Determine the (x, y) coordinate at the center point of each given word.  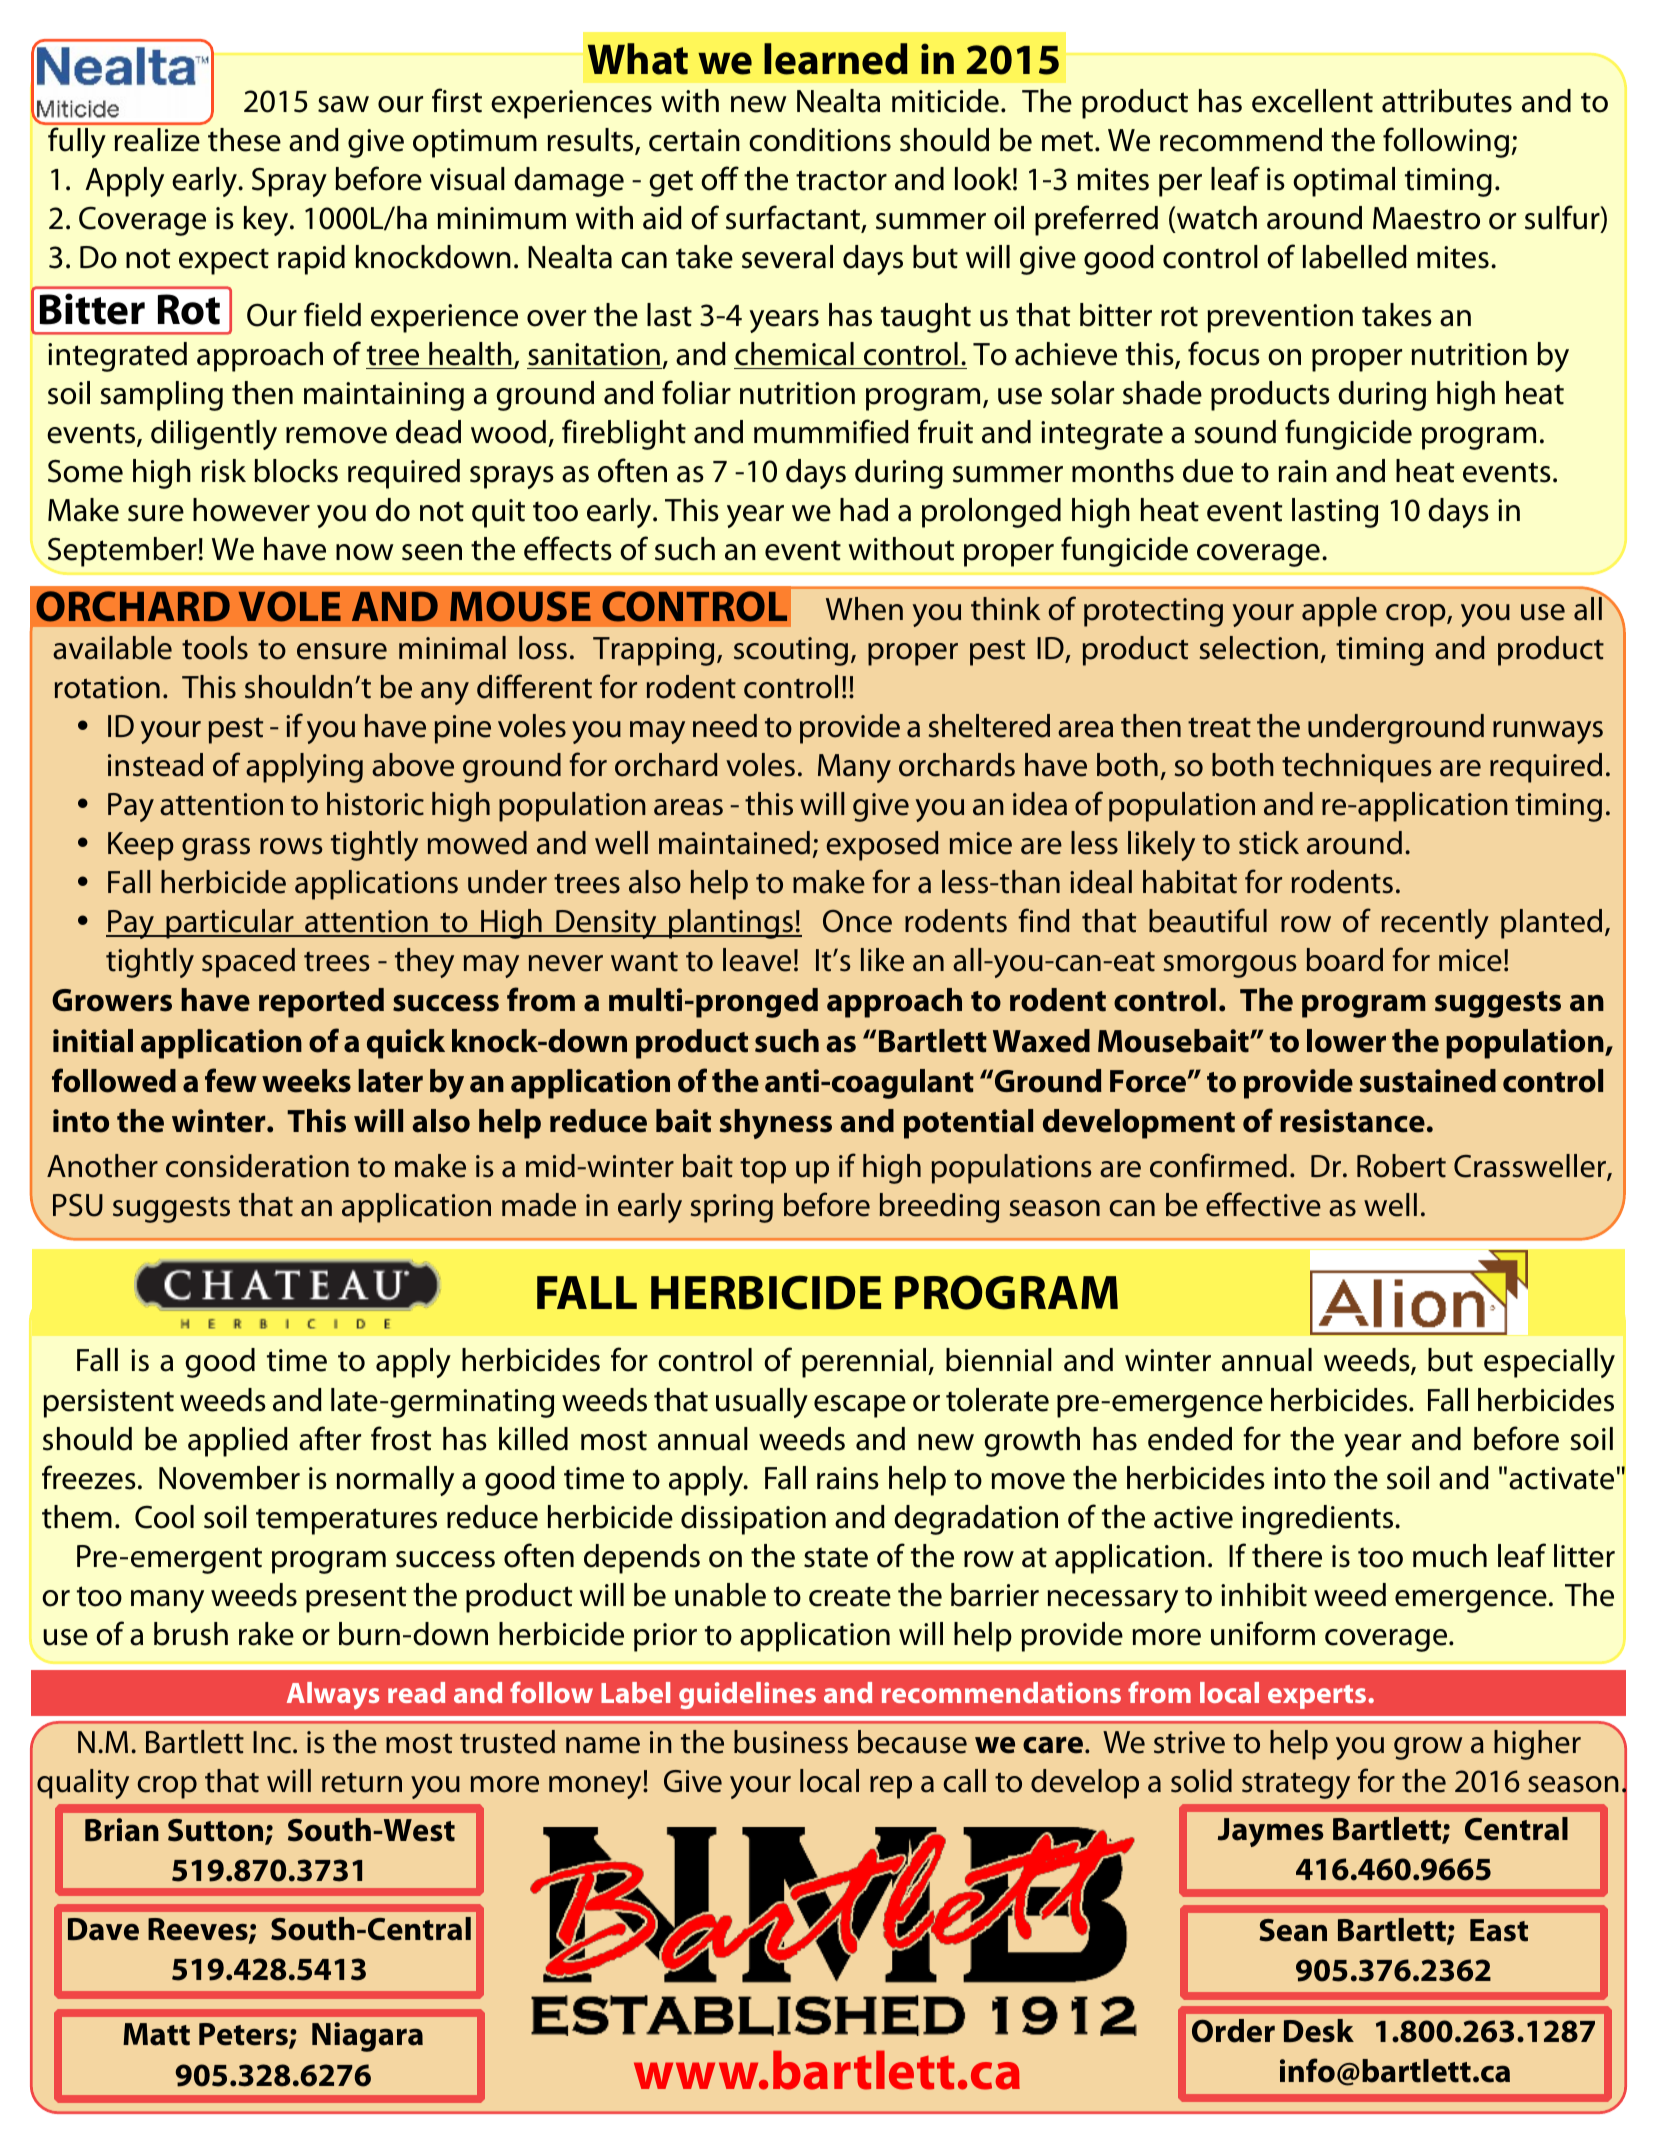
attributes (1447, 101)
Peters (244, 2036)
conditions (820, 140)
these (244, 140)
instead (155, 765)
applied (238, 1442)
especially (1549, 1363)
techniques (1357, 768)
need (725, 726)
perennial (865, 1363)
